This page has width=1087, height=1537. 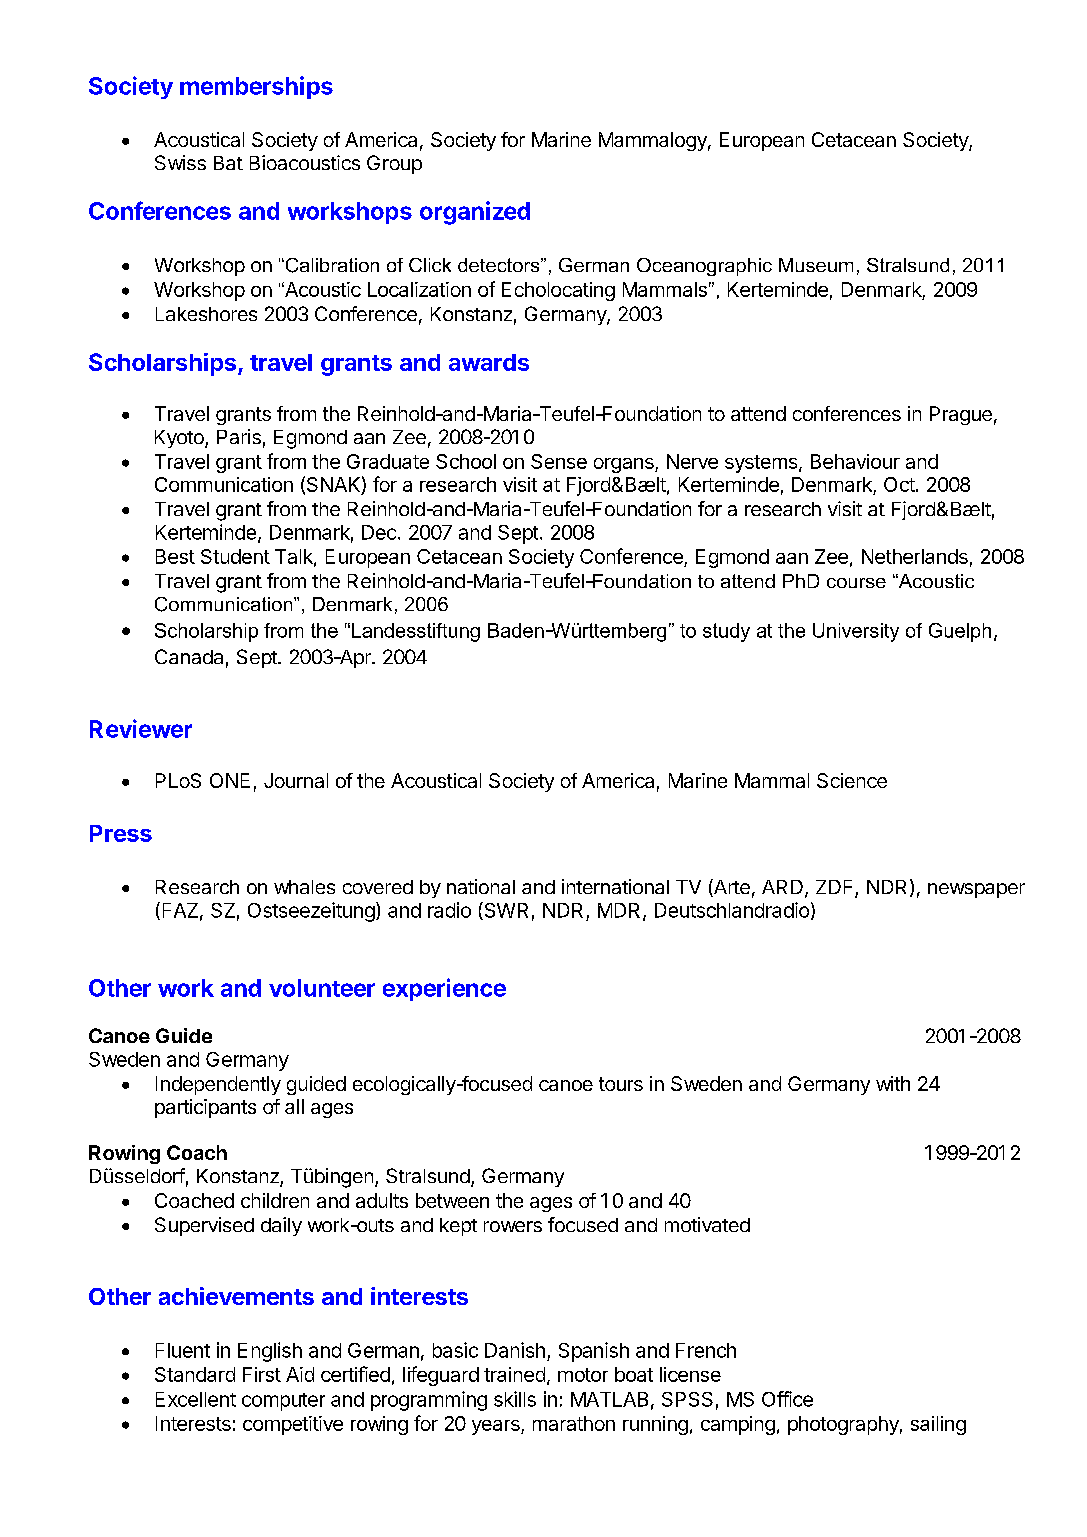 What do you see at coordinates (228, 163) in the page?
I see `Bat` at bounding box center [228, 163].
